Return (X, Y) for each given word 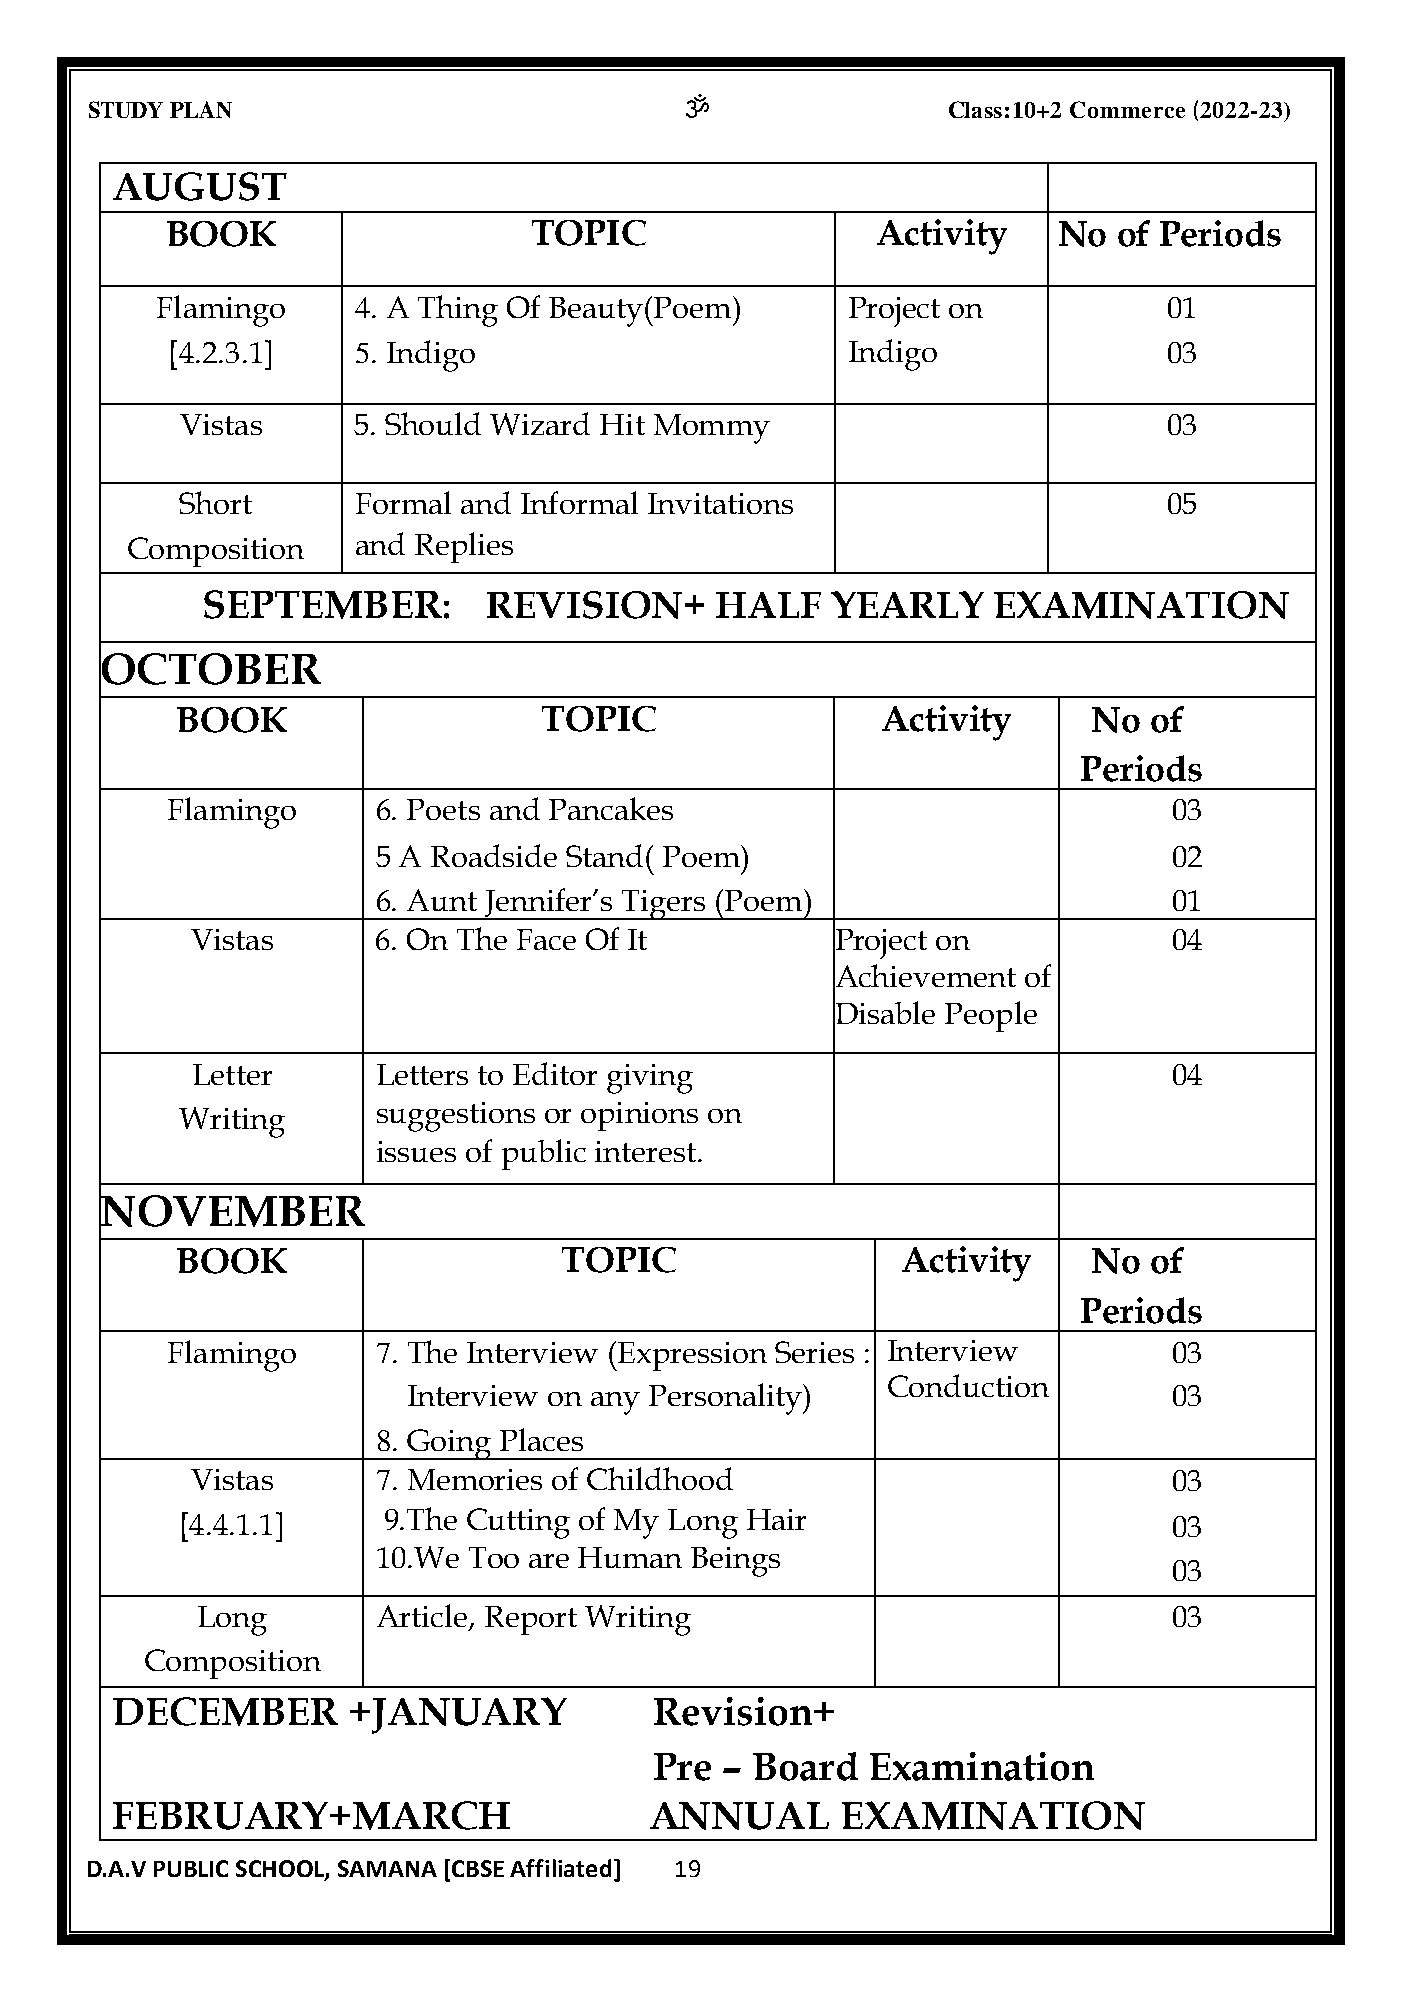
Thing (458, 311)
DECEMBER (225, 1711)
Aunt (442, 900)
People (991, 1016)
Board (805, 1766)
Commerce (1127, 109)
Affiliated (560, 1868)
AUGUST (200, 186)
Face (546, 939)
